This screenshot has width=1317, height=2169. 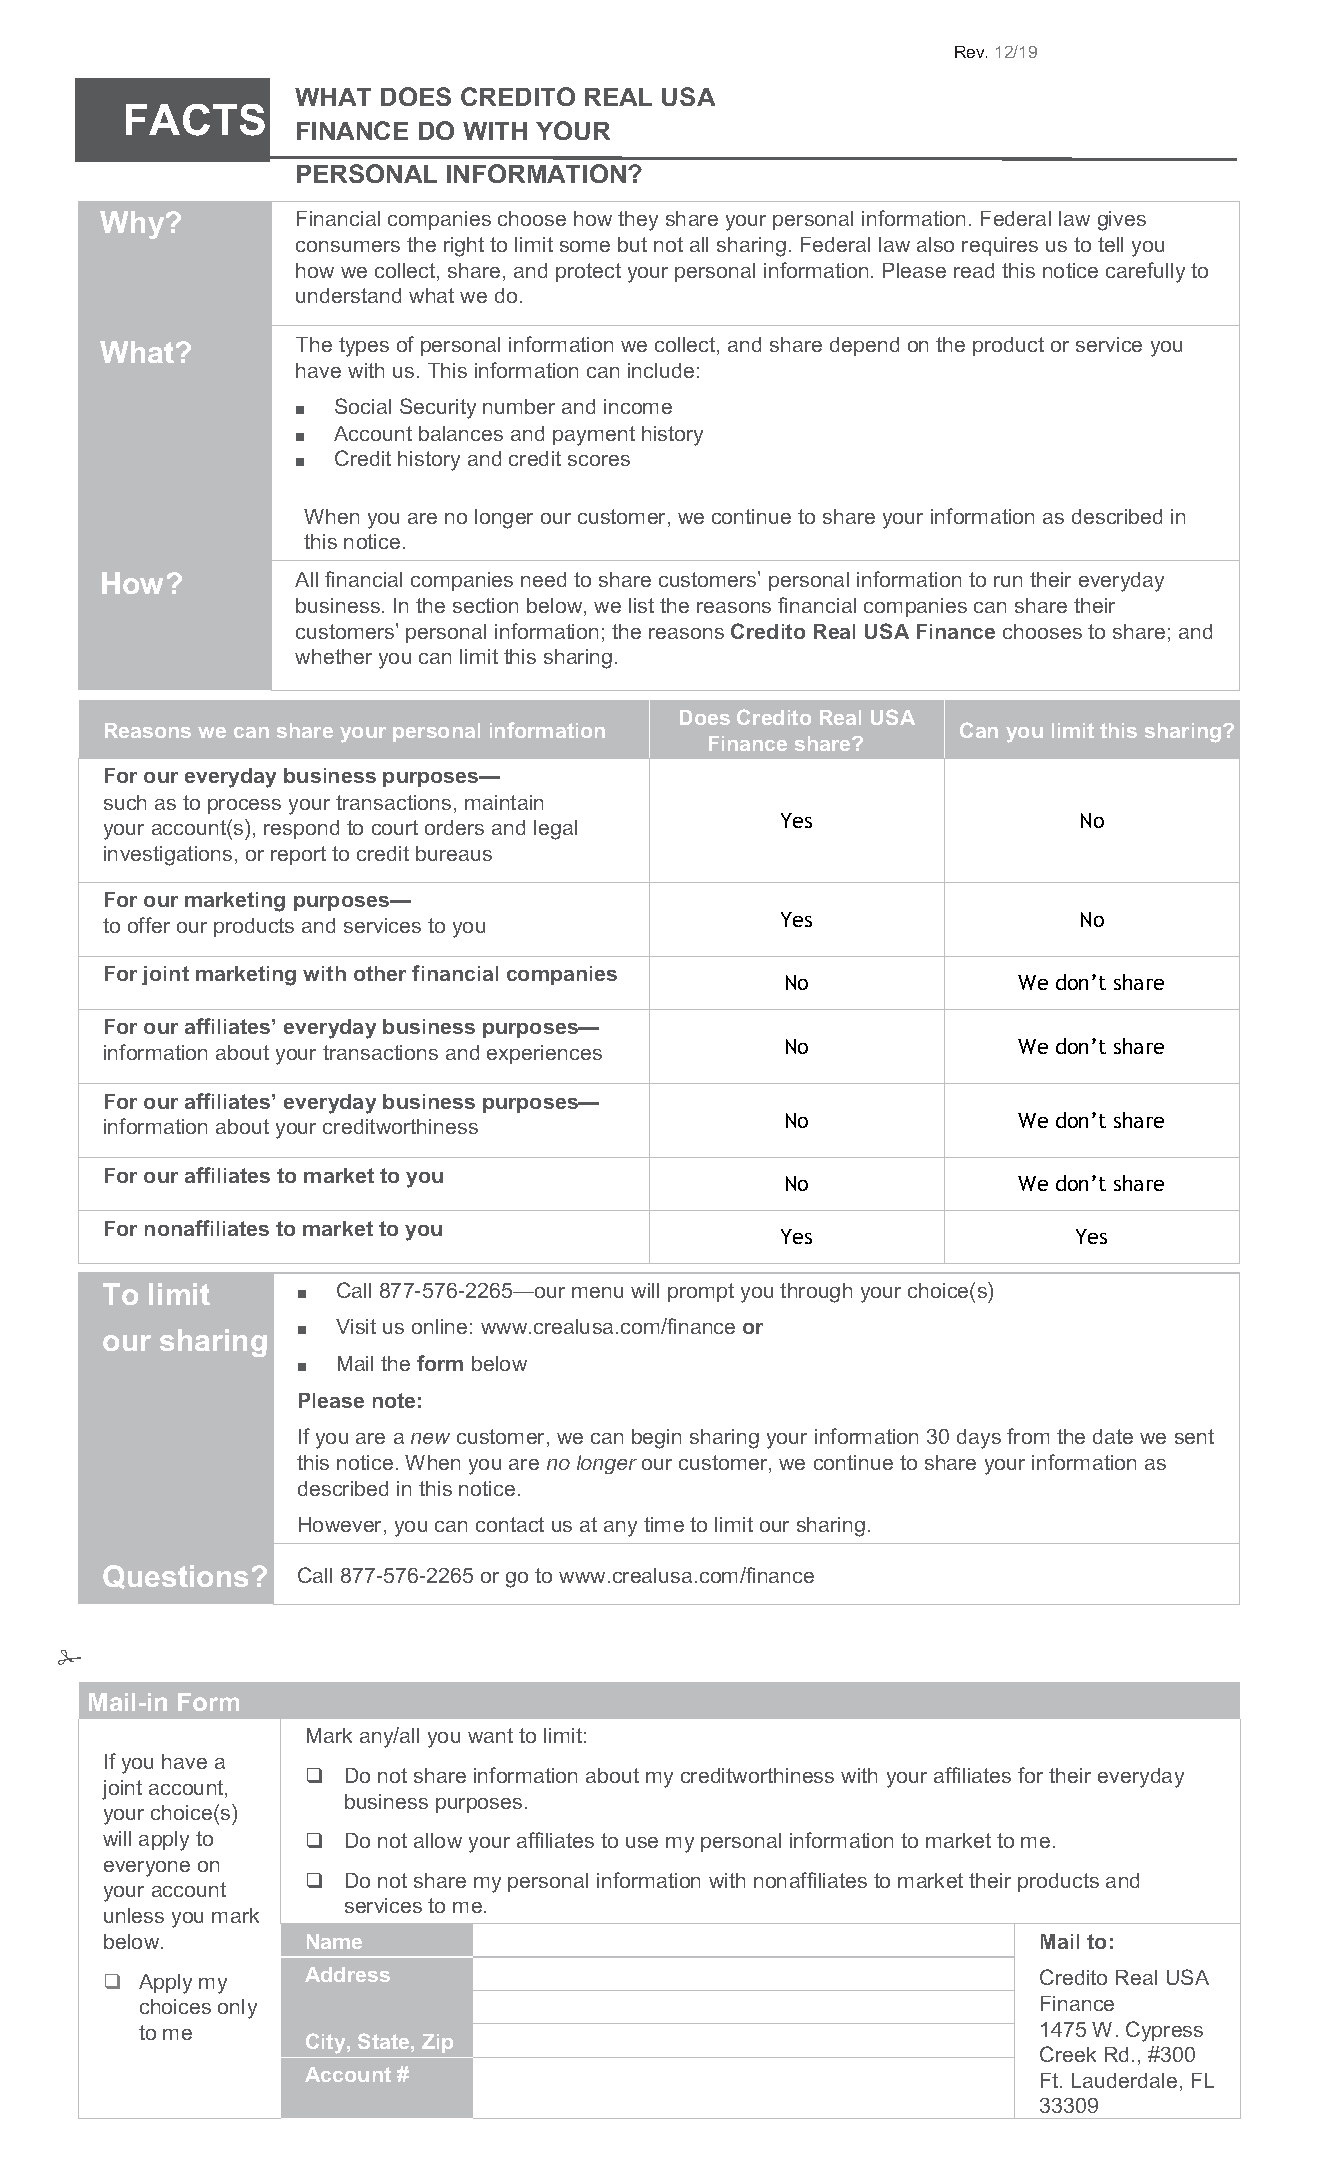 What do you see at coordinates (971, 52) in the screenshot?
I see `Rev` at bounding box center [971, 52].
